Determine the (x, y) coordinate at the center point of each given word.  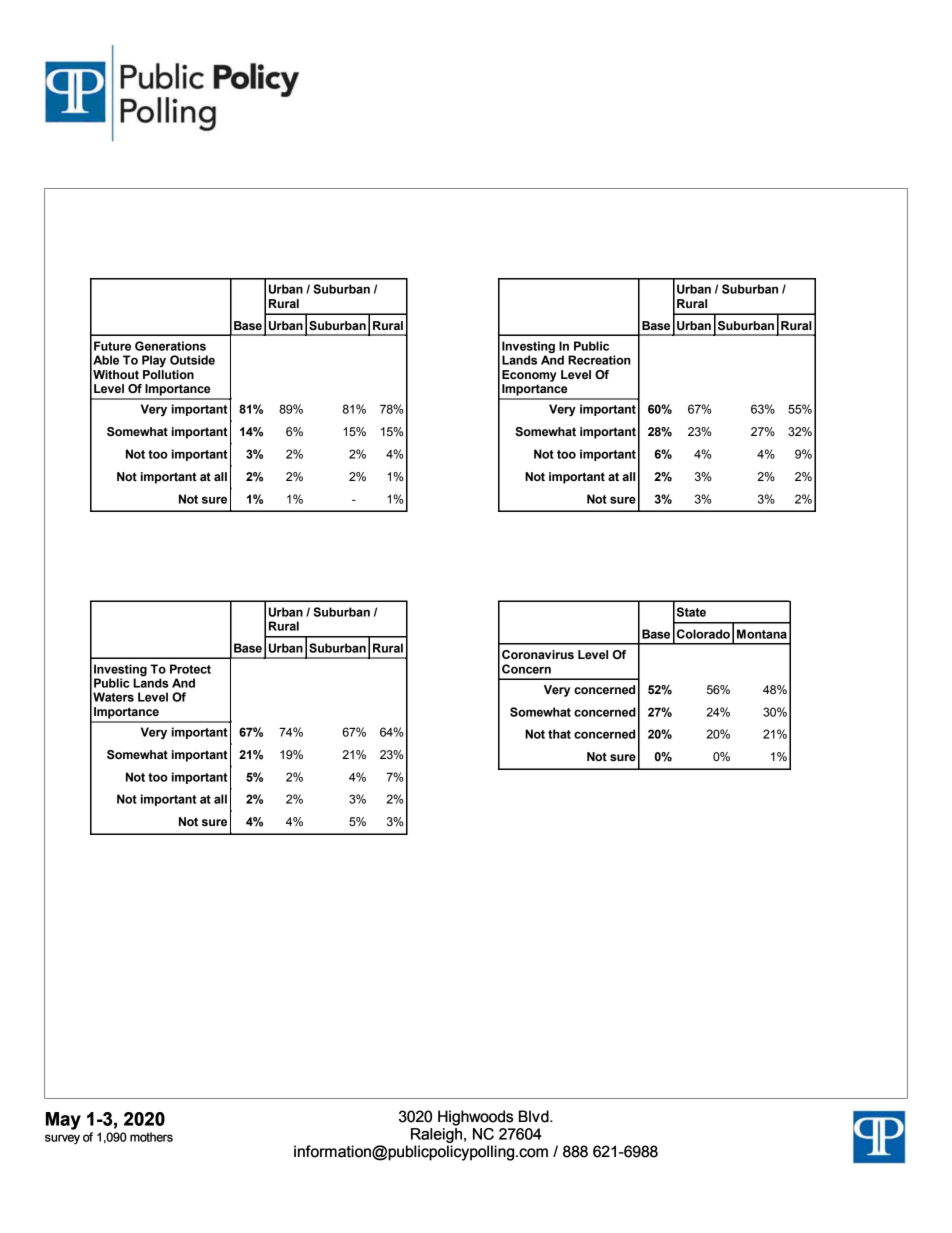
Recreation (599, 360)
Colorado (703, 634)
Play (154, 361)
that (559, 734)
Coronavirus (538, 654)
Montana (762, 634)
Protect (190, 669)
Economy (529, 376)
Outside (192, 360)
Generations (170, 346)
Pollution (168, 374)
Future (112, 346)
